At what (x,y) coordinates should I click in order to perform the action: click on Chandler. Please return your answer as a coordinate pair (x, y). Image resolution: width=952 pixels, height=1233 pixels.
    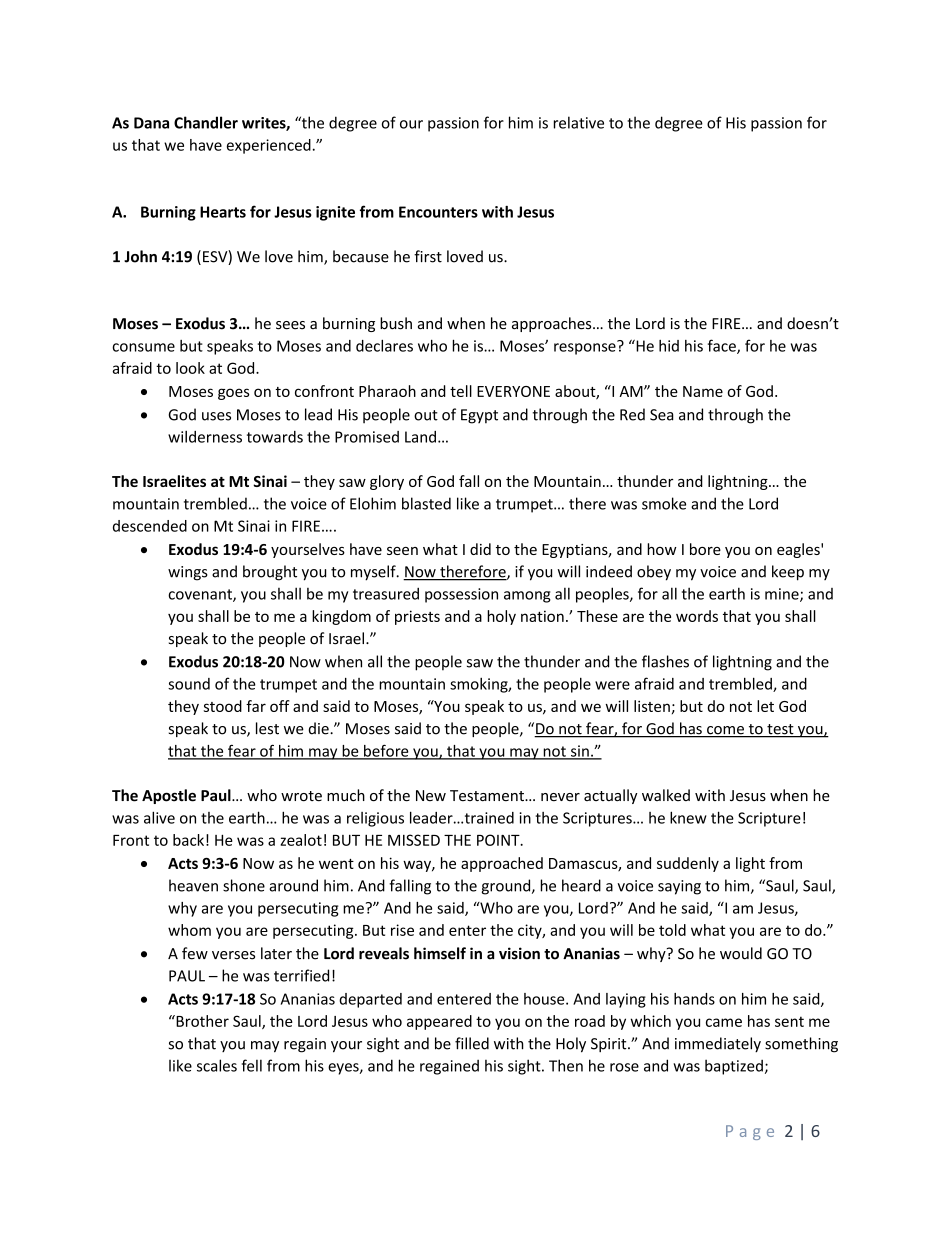
    Looking at the image, I should click on (206, 122).
